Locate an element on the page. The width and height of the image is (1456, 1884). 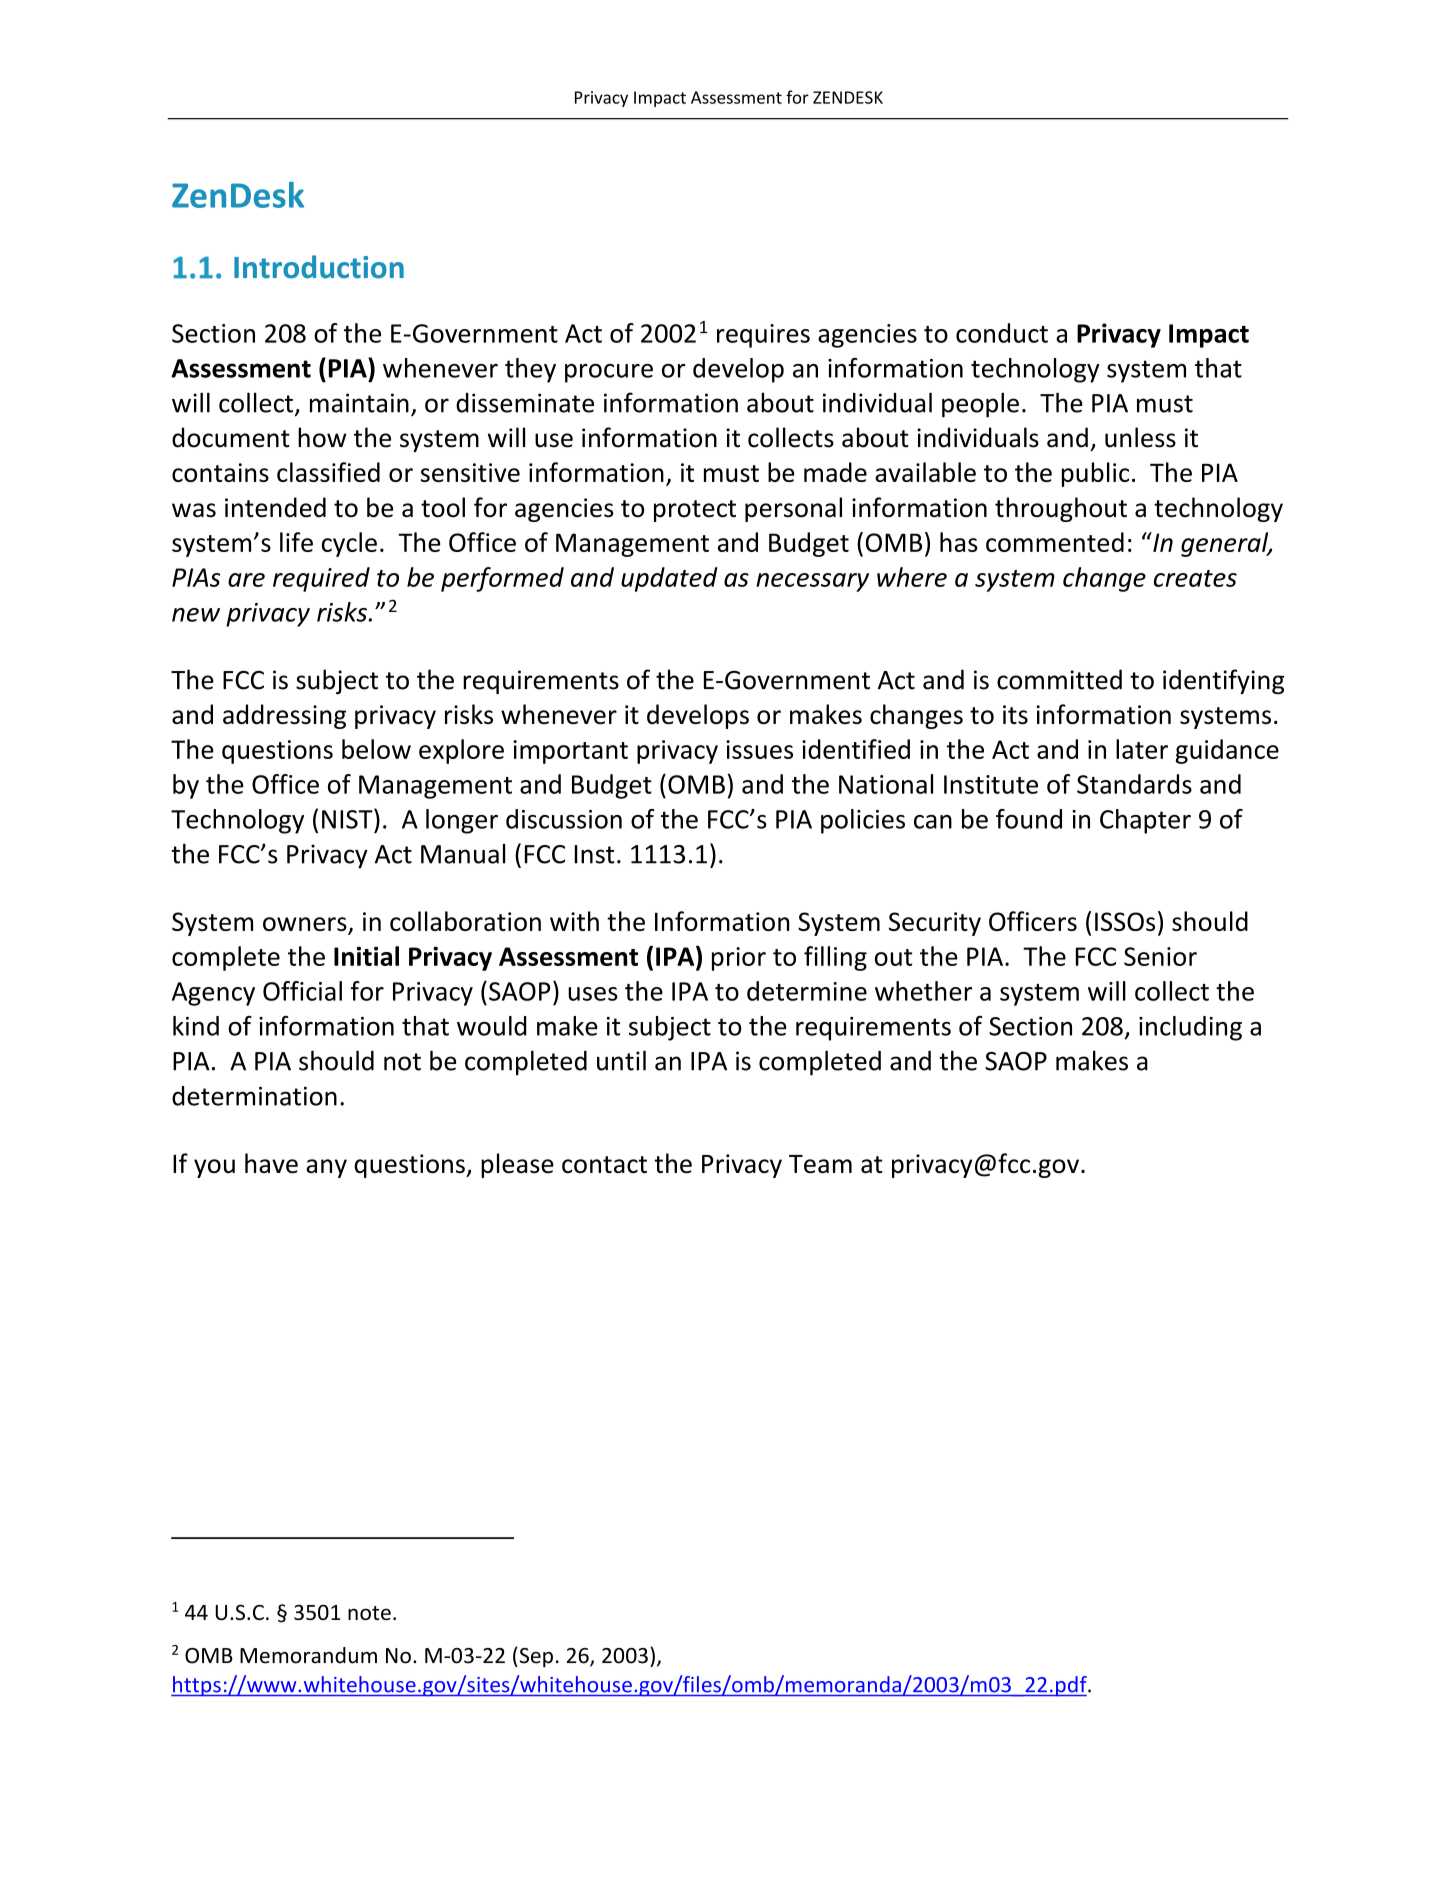
Official is located at coordinates (302, 991).
